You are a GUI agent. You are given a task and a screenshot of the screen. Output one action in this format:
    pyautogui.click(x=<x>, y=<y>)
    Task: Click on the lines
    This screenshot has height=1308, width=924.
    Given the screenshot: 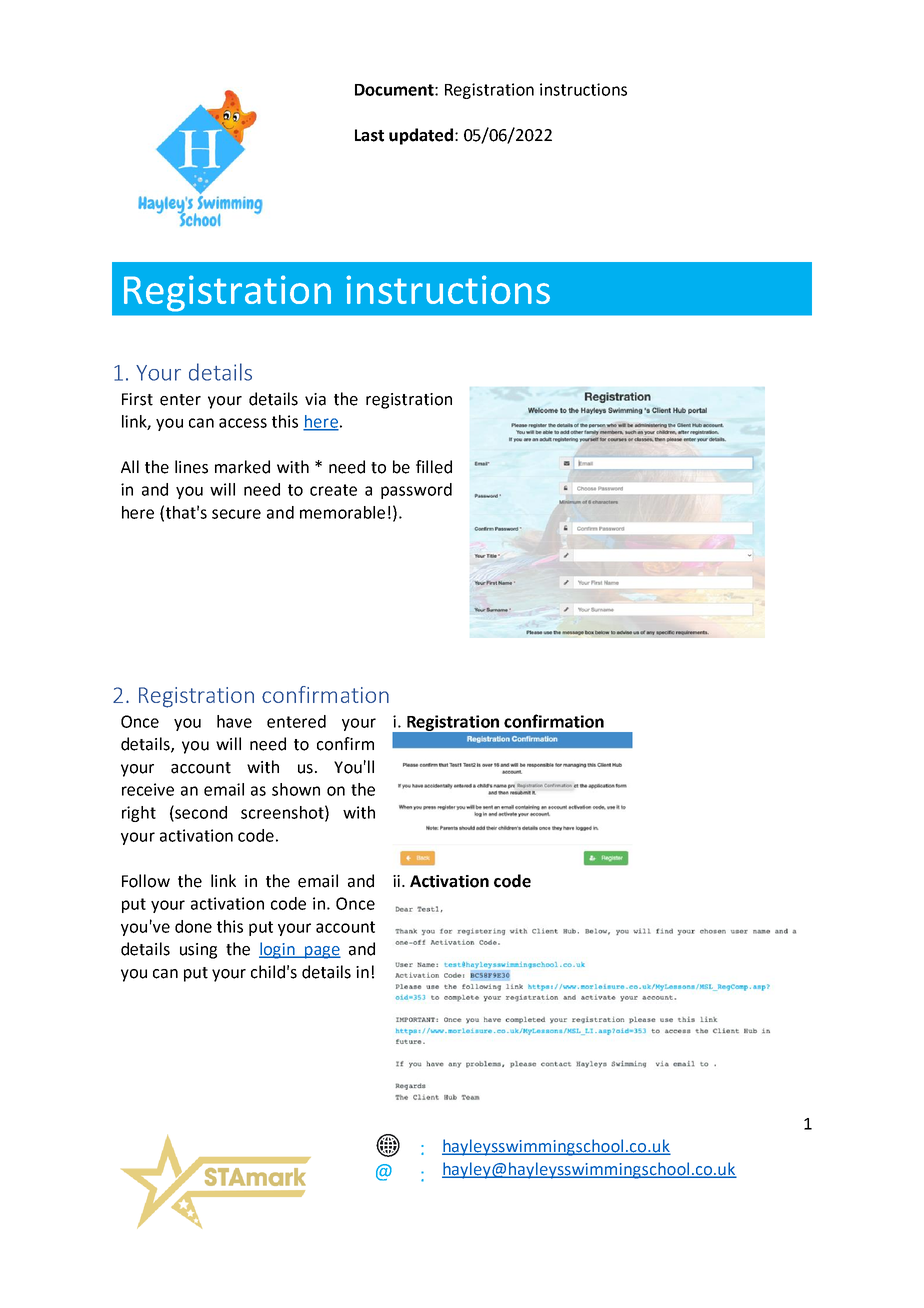 What is the action you would take?
    pyautogui.click(x=191, y=467)
